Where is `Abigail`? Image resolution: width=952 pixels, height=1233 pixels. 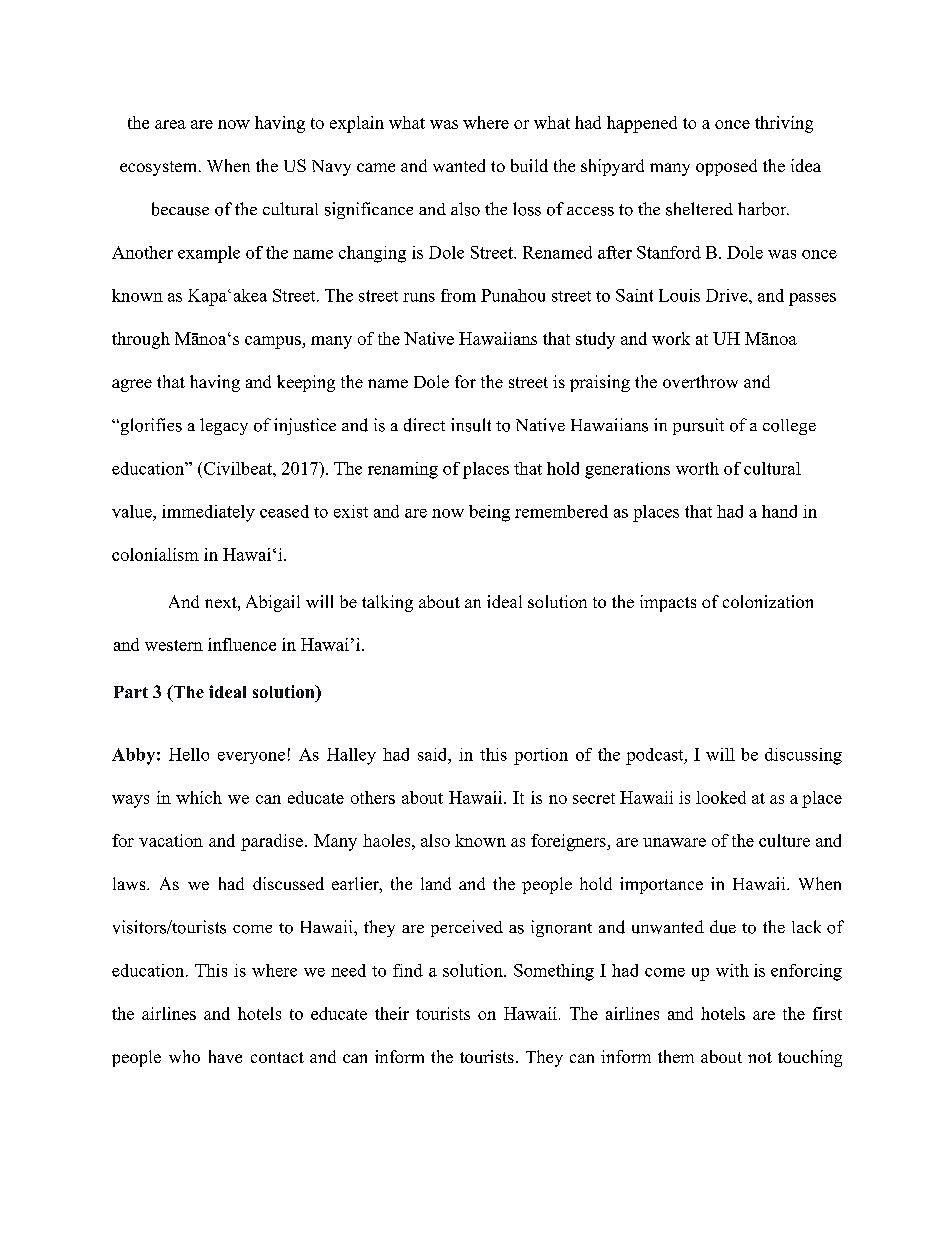
Abigail is located at coordinates (273, 603).
